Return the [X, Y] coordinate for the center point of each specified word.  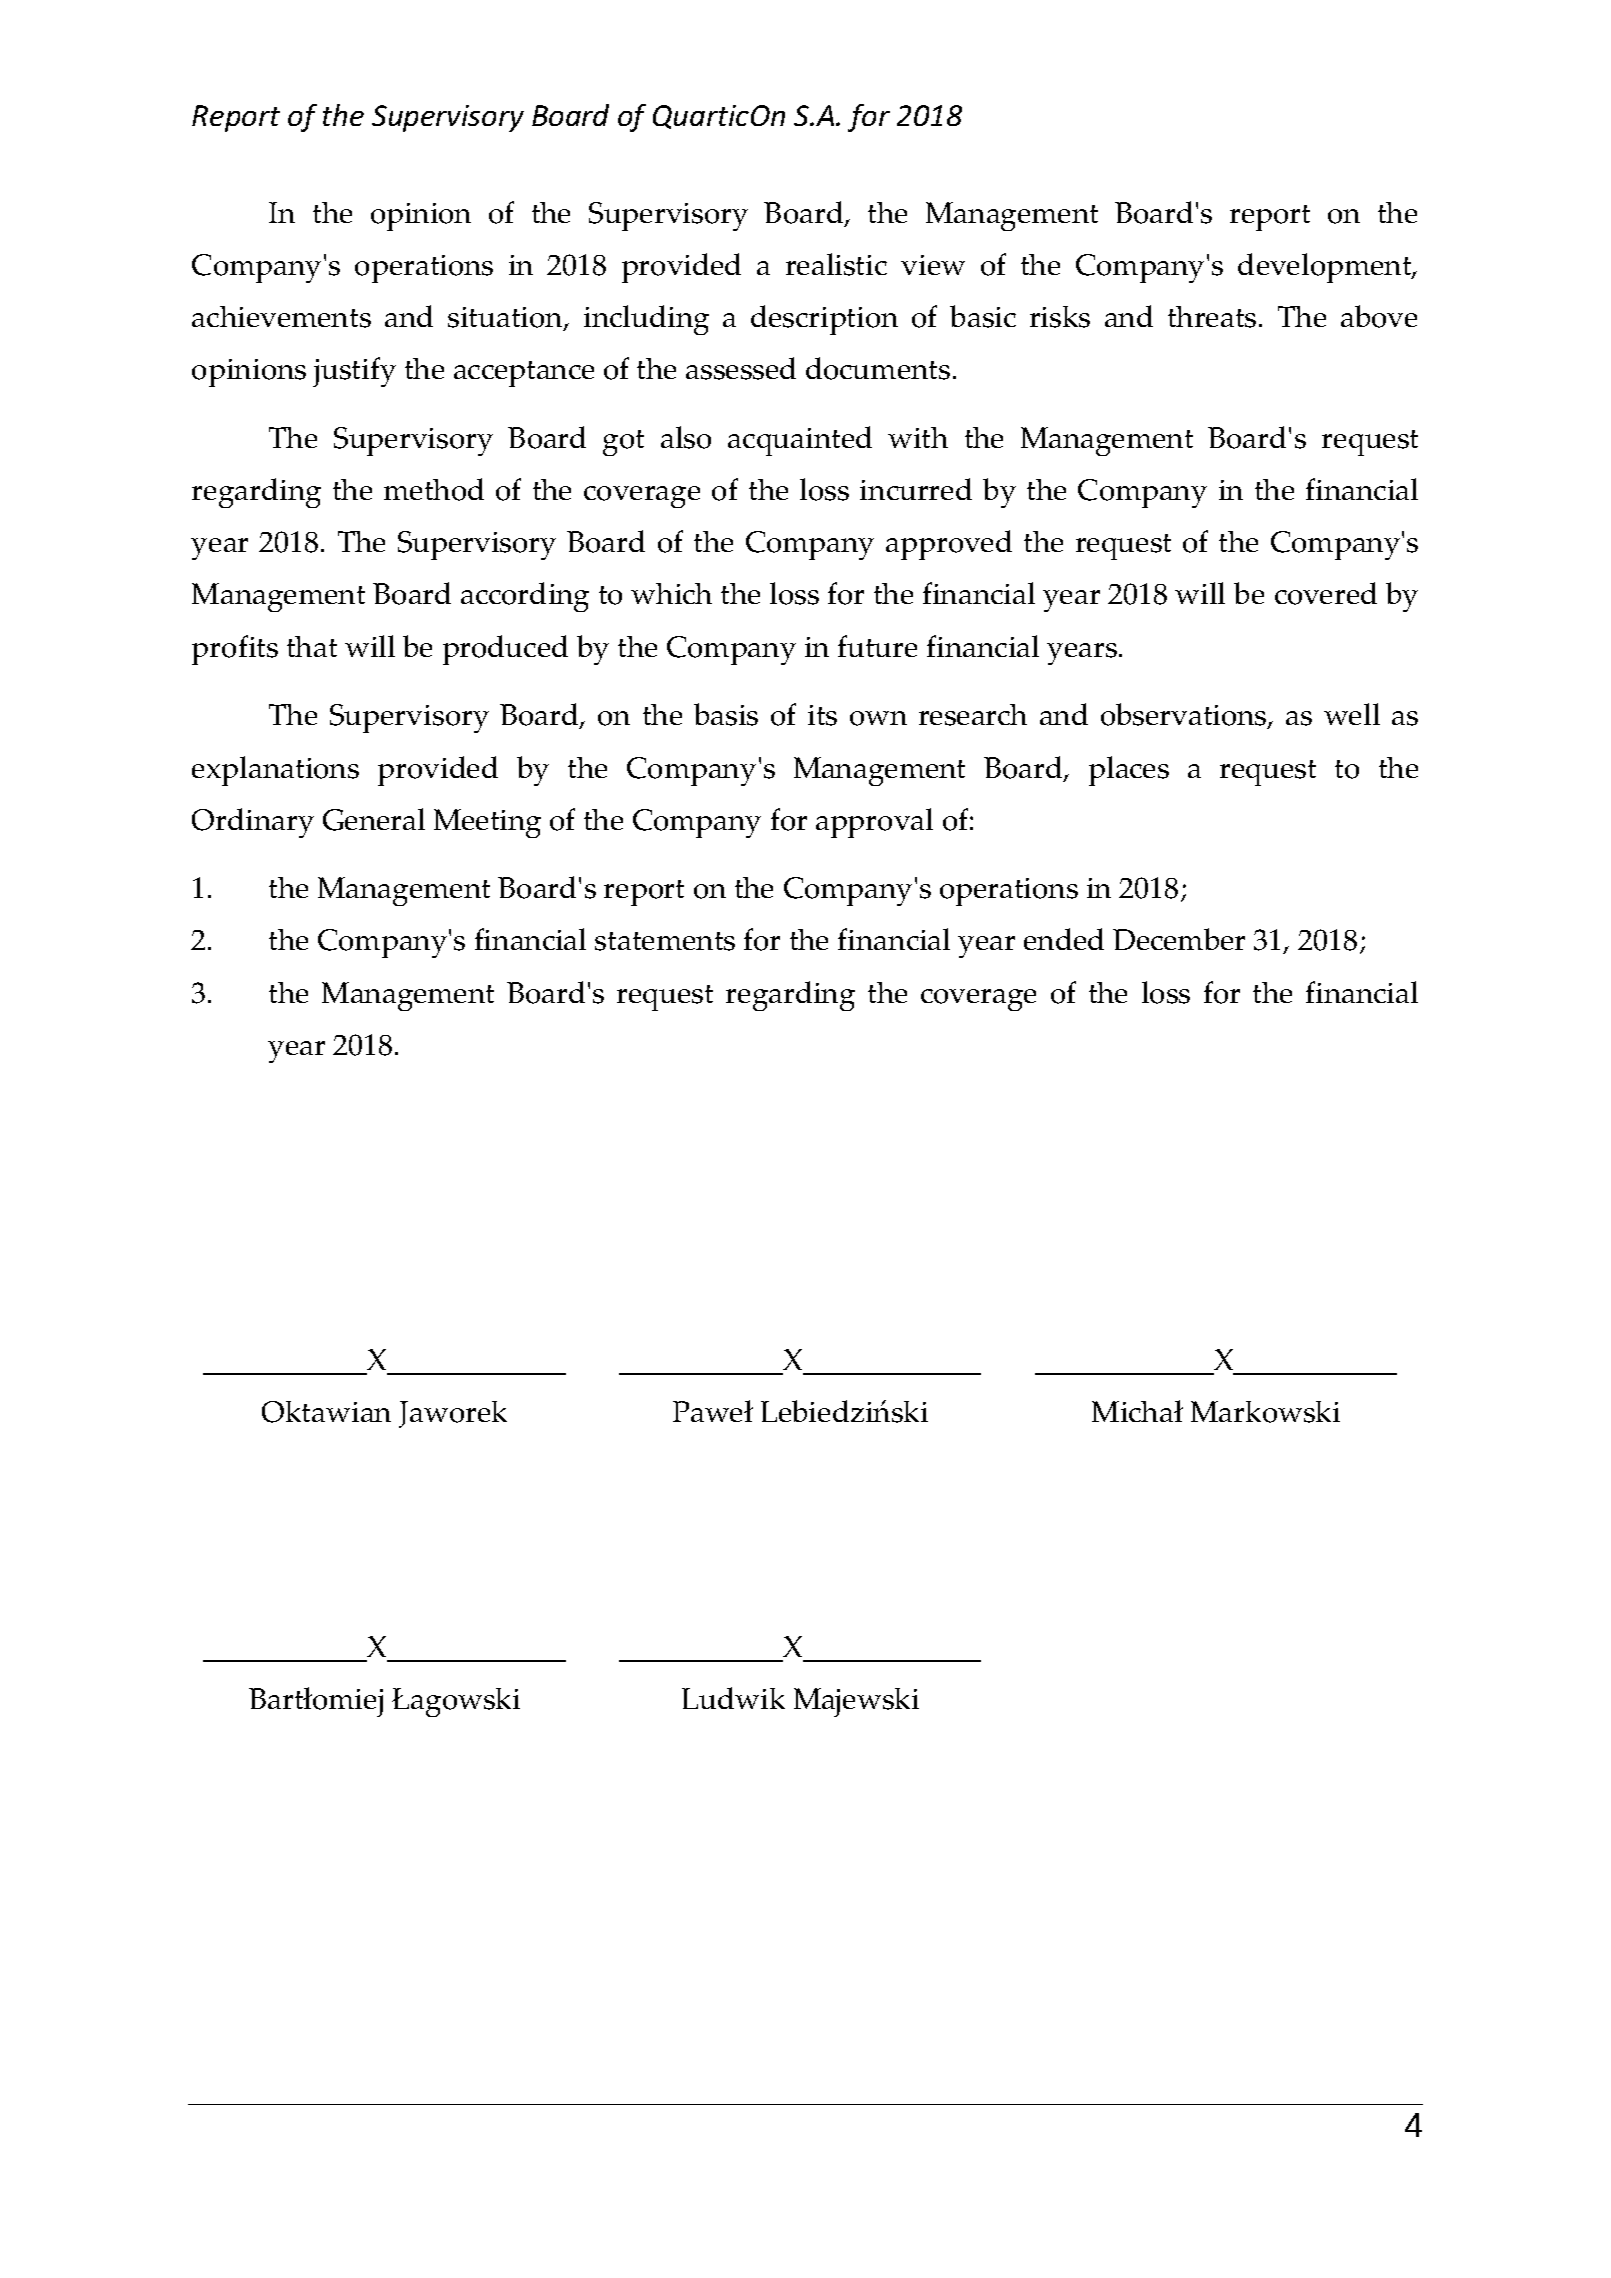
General [374, 819]
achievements [281, 317]
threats [1212, 317]
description [824, 320]
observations [1185, 716]
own [878, 718]
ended [1064, 939]
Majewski [856, 1702]
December [1179, 939]
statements [665, 941]
